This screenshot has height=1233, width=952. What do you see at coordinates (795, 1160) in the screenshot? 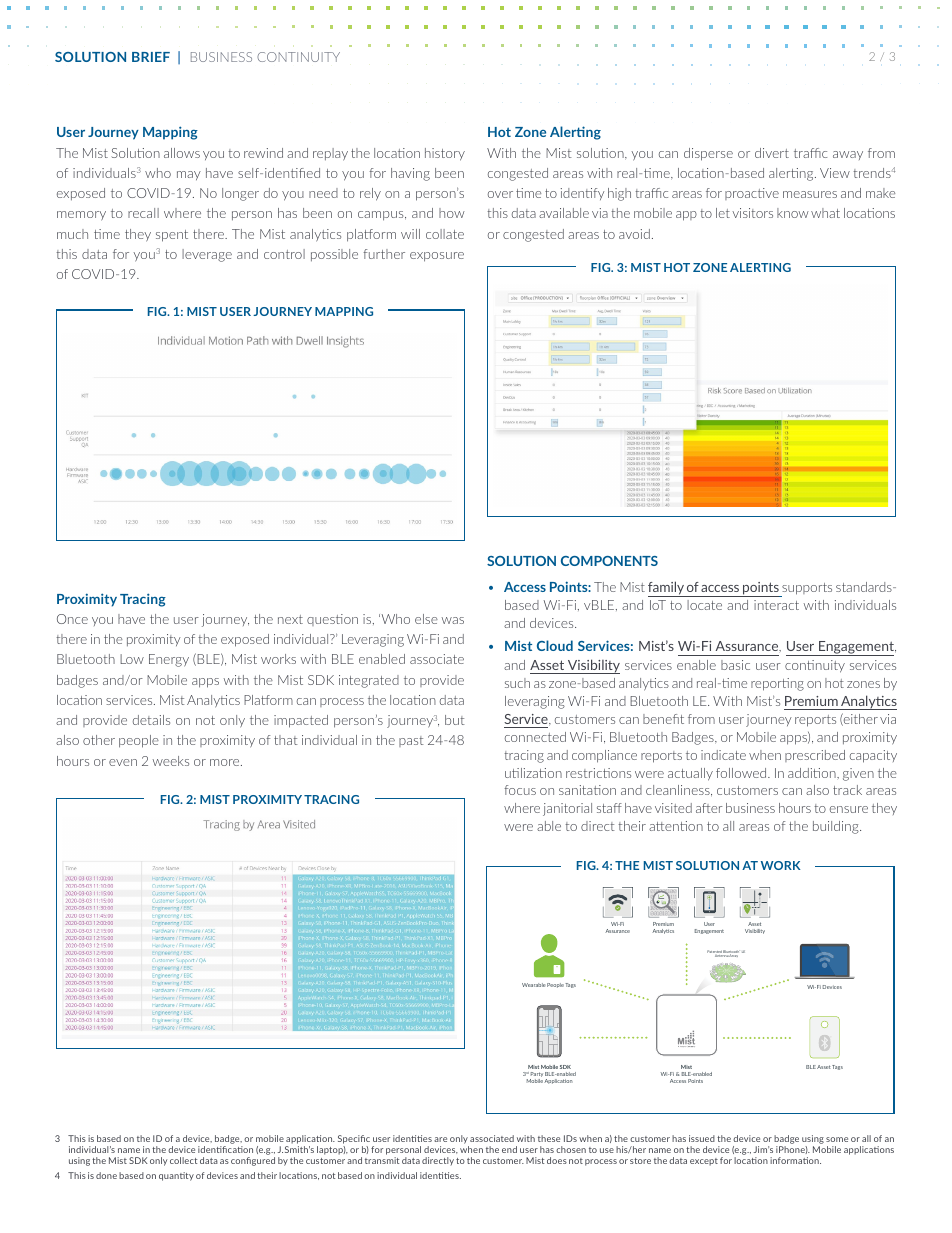
I see `information` at bounding box center [795, 1160].
